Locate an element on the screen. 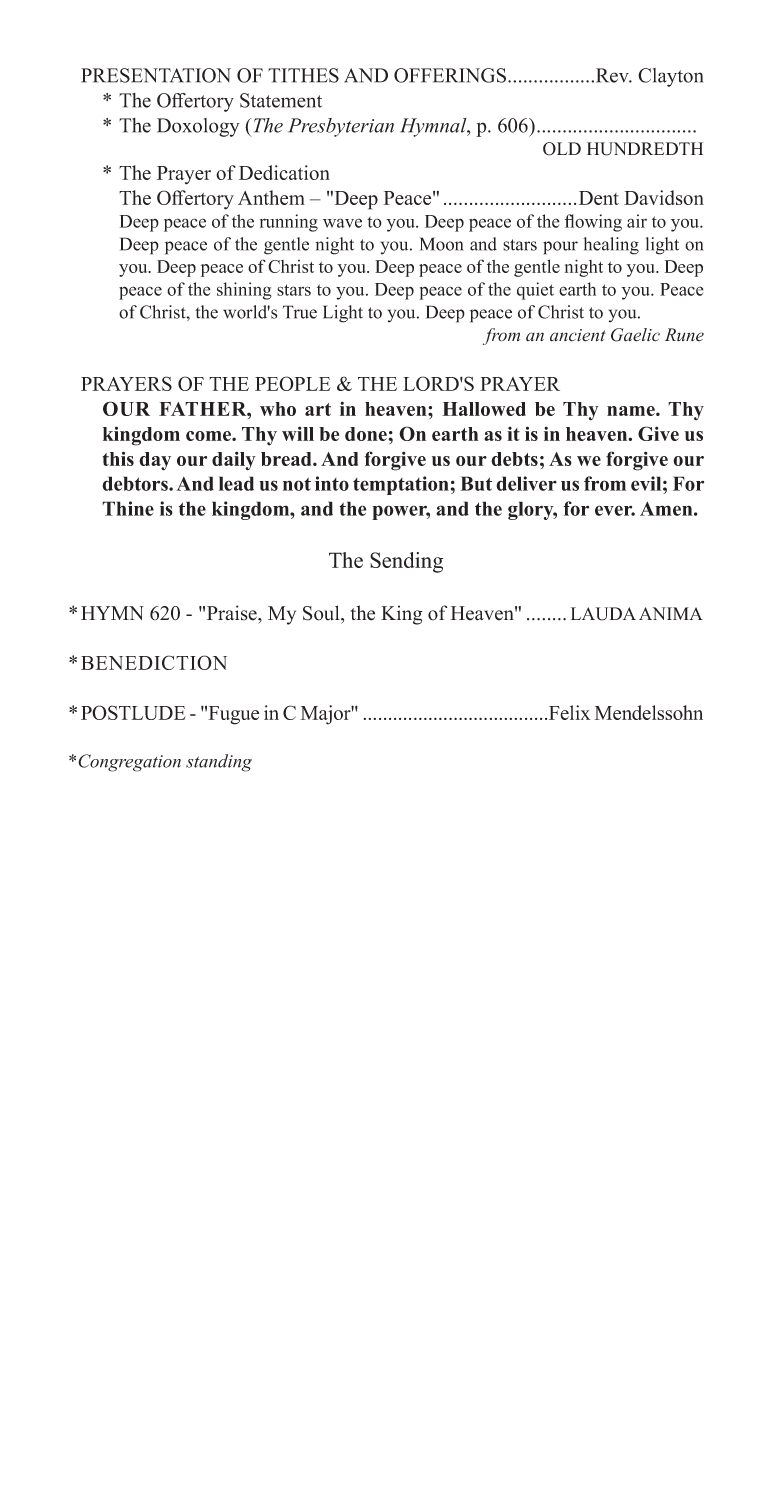 This screenshot has height=1497, width=772. True is located at coordinates (300, 312).
